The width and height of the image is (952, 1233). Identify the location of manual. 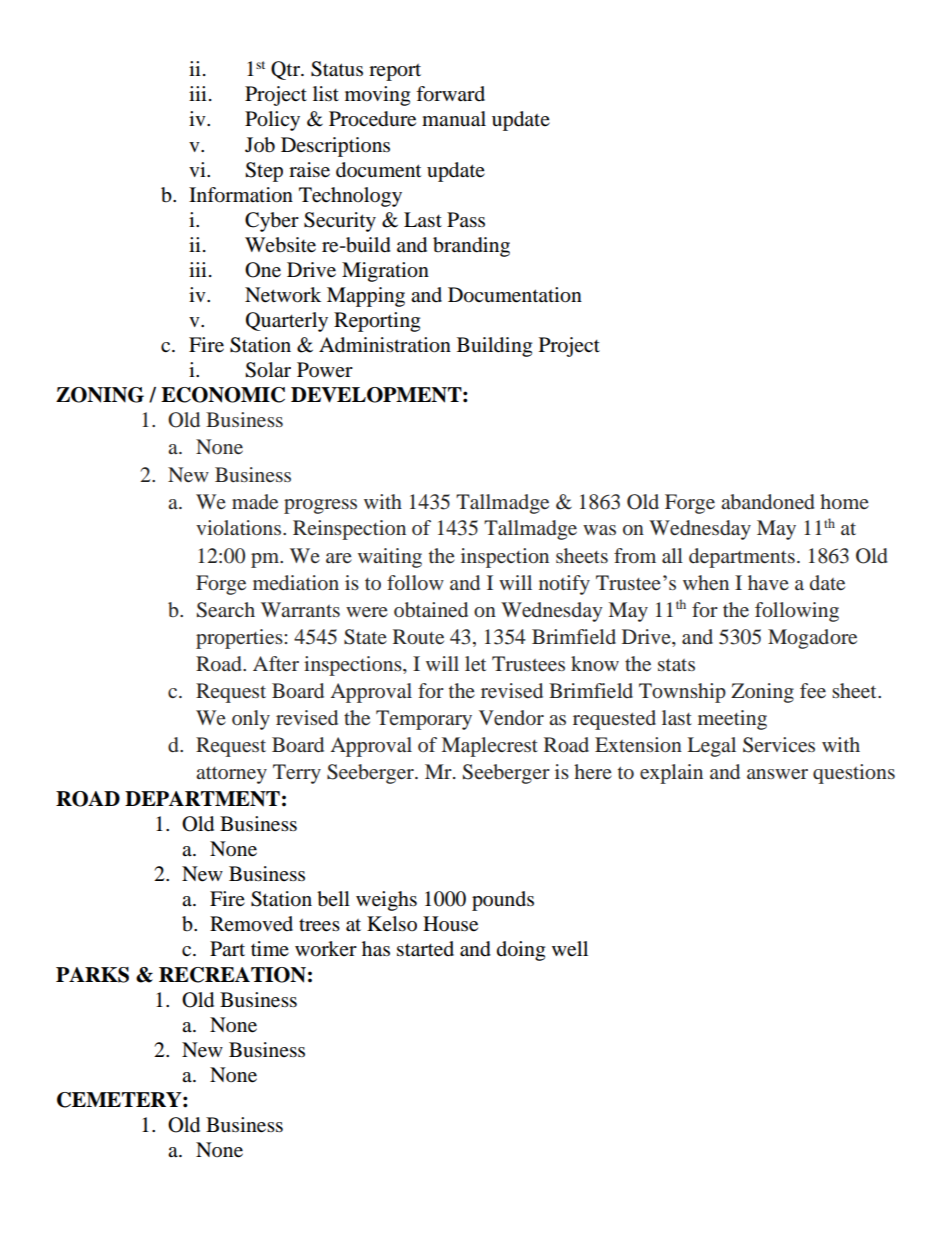
(454, 119).
